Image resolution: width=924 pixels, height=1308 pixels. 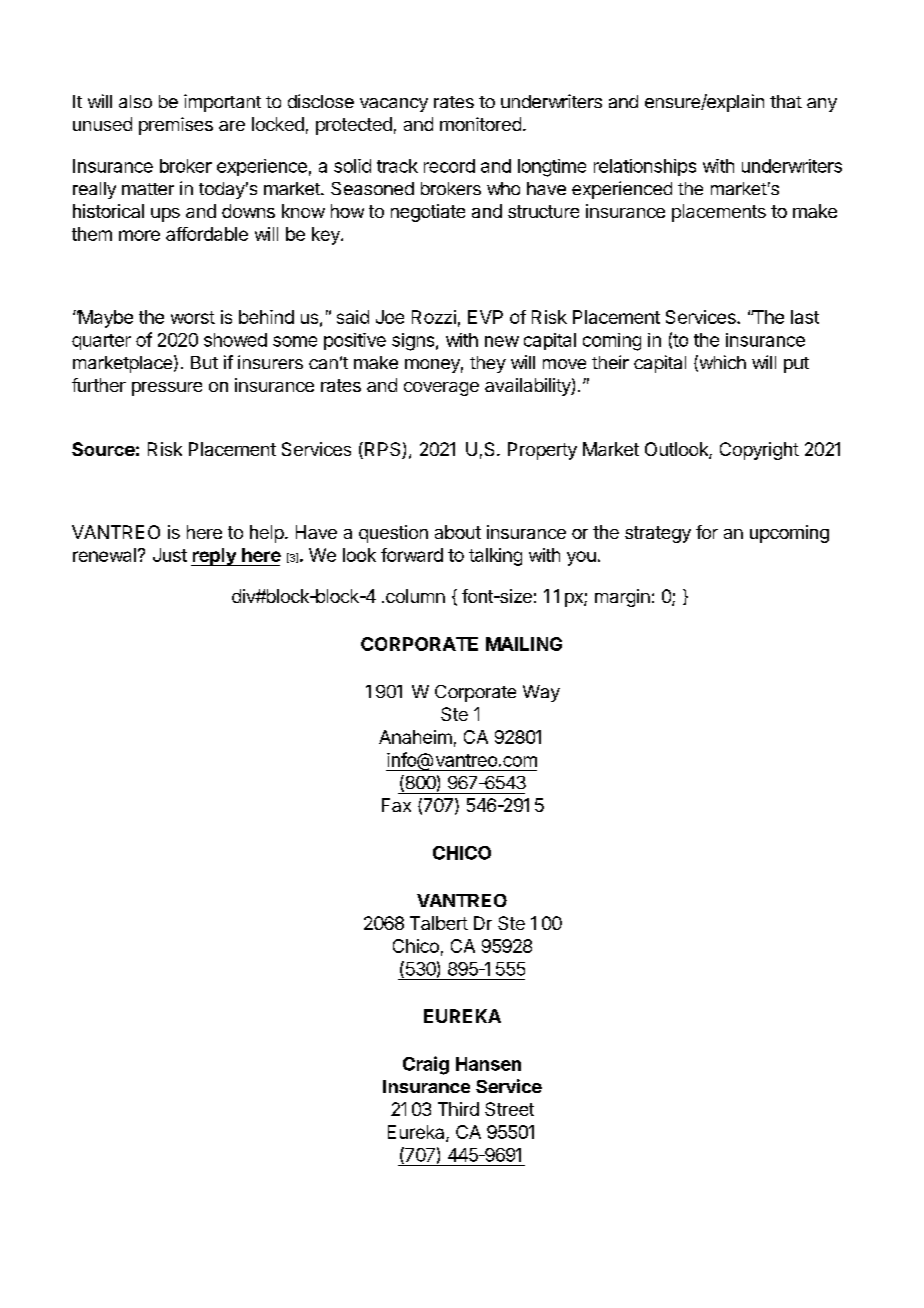 I want to click on Copyright, so click(x=759, y=451).
